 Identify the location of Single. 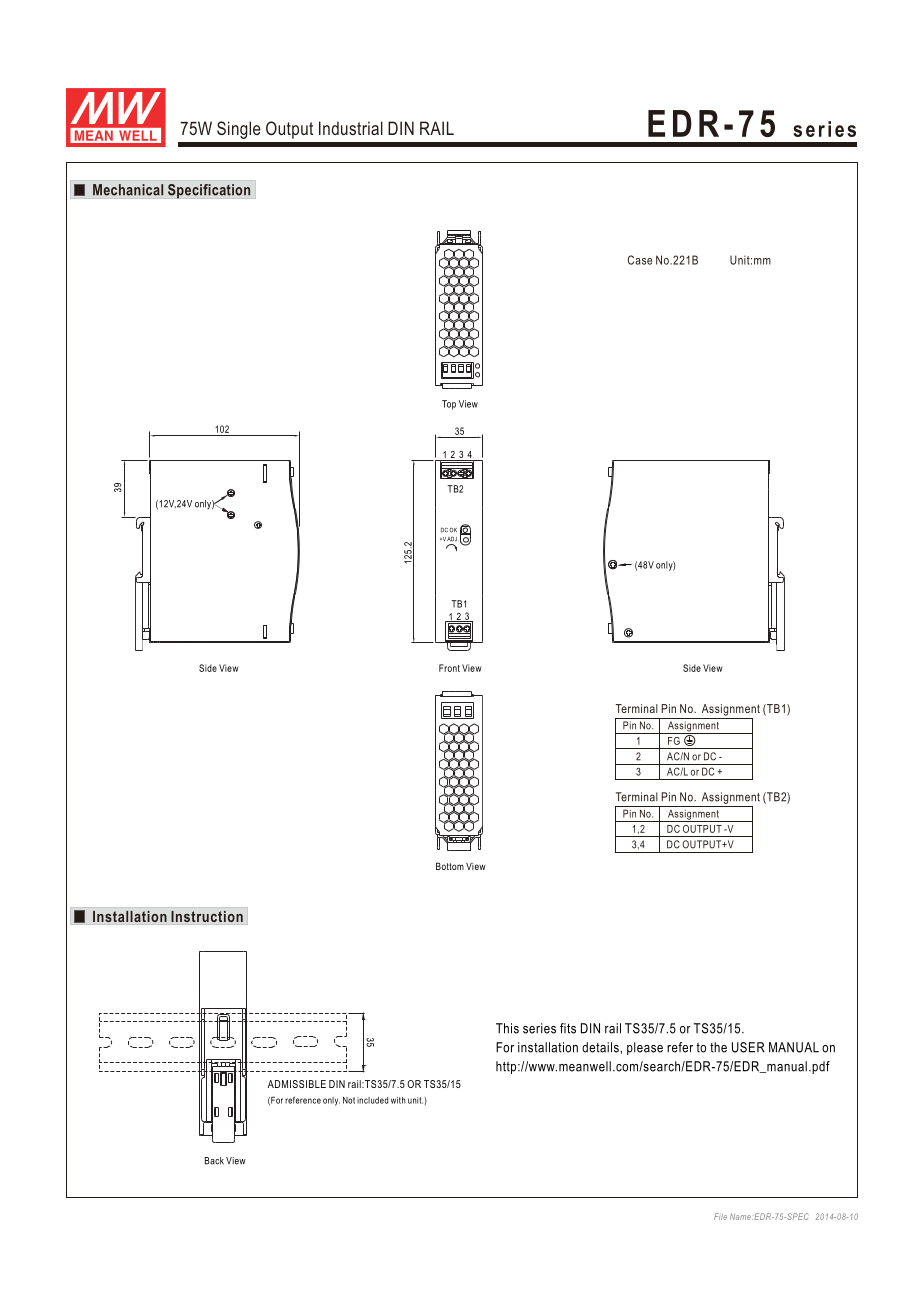
(239, 130).
